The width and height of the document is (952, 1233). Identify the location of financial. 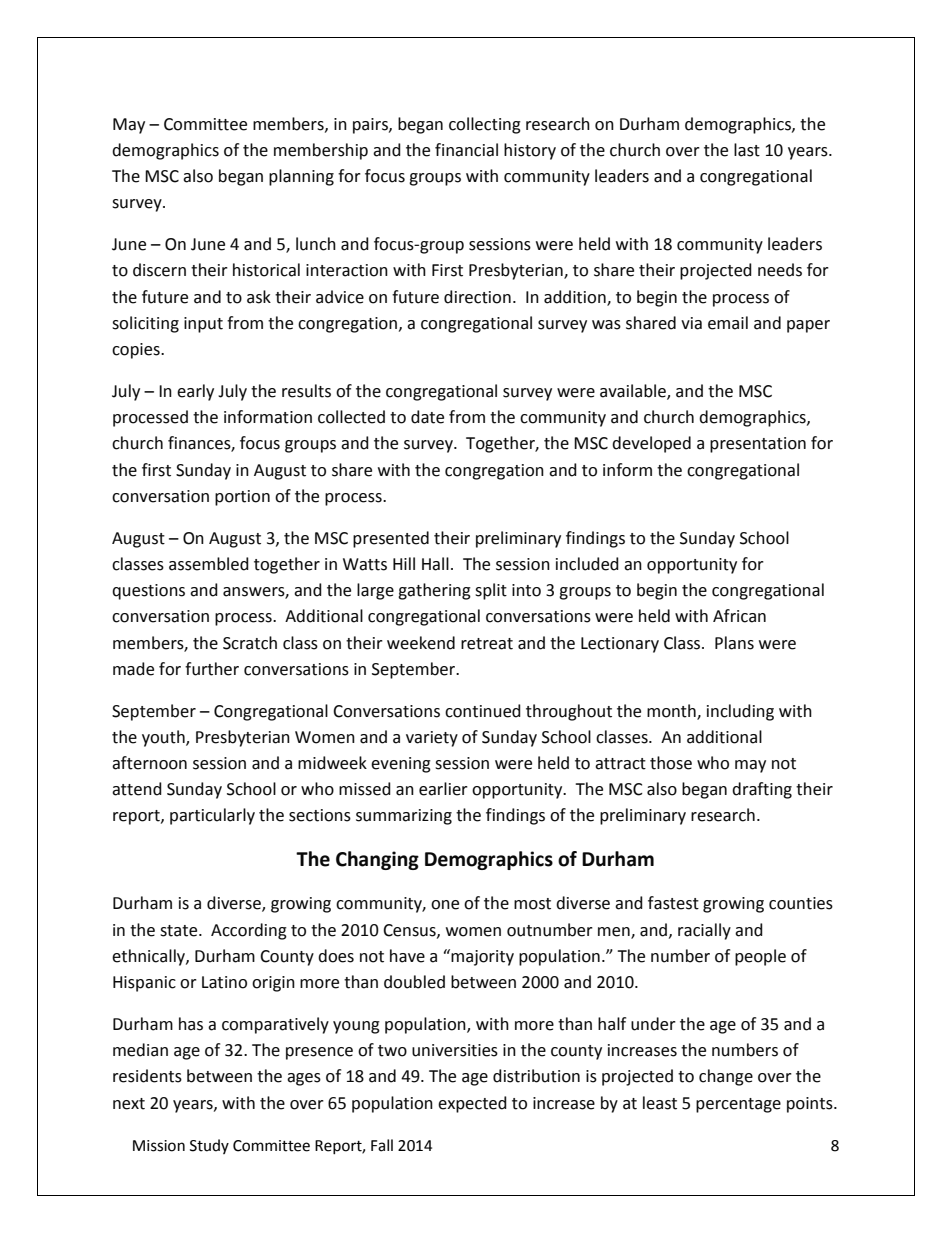
(466, 150).
